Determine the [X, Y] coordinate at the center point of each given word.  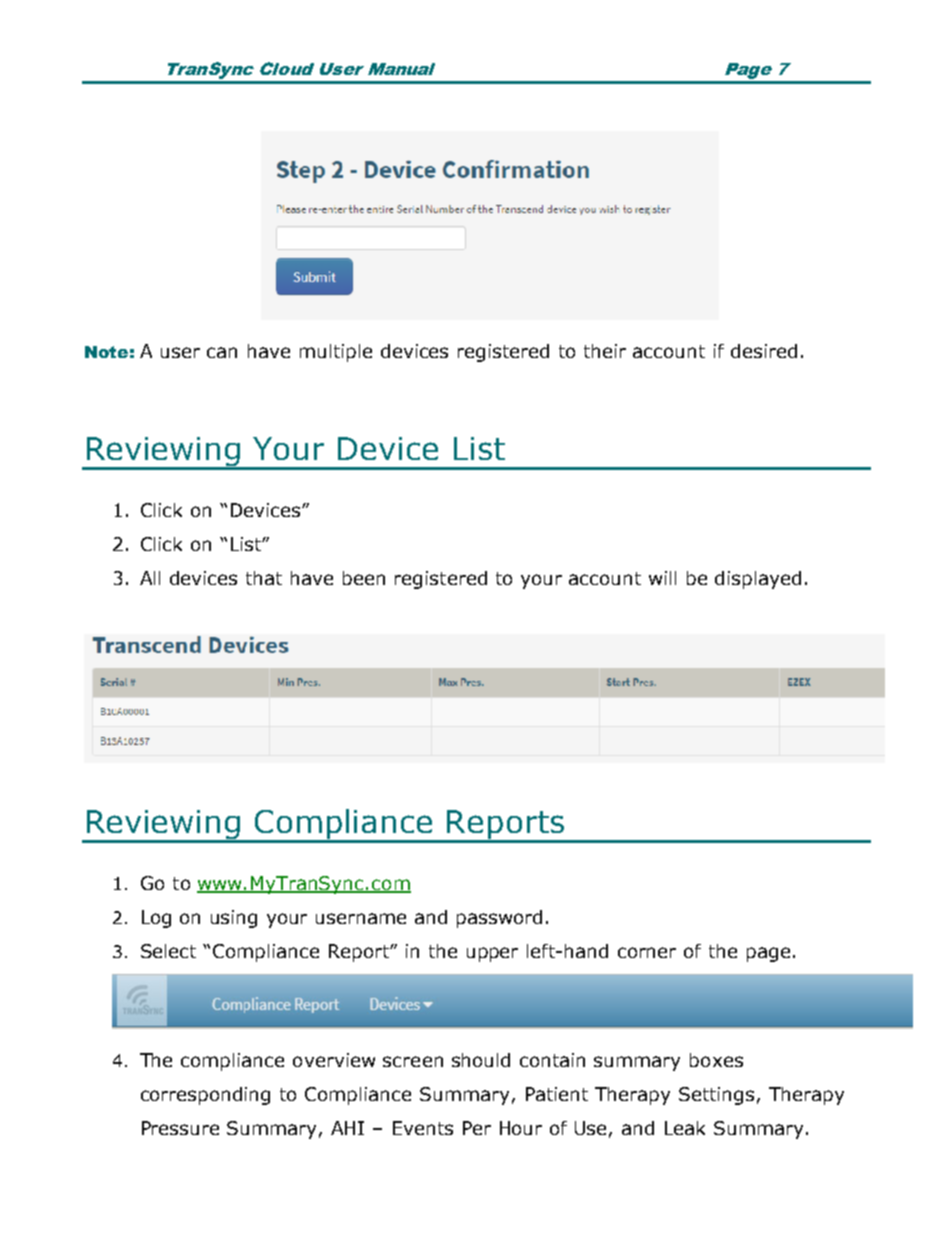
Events [423, 1128]
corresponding [205, 1096]
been [364, 578]
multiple [336, 353]
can [222, 352]
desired [764, 351]
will [662, 578]
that [264, 578]
